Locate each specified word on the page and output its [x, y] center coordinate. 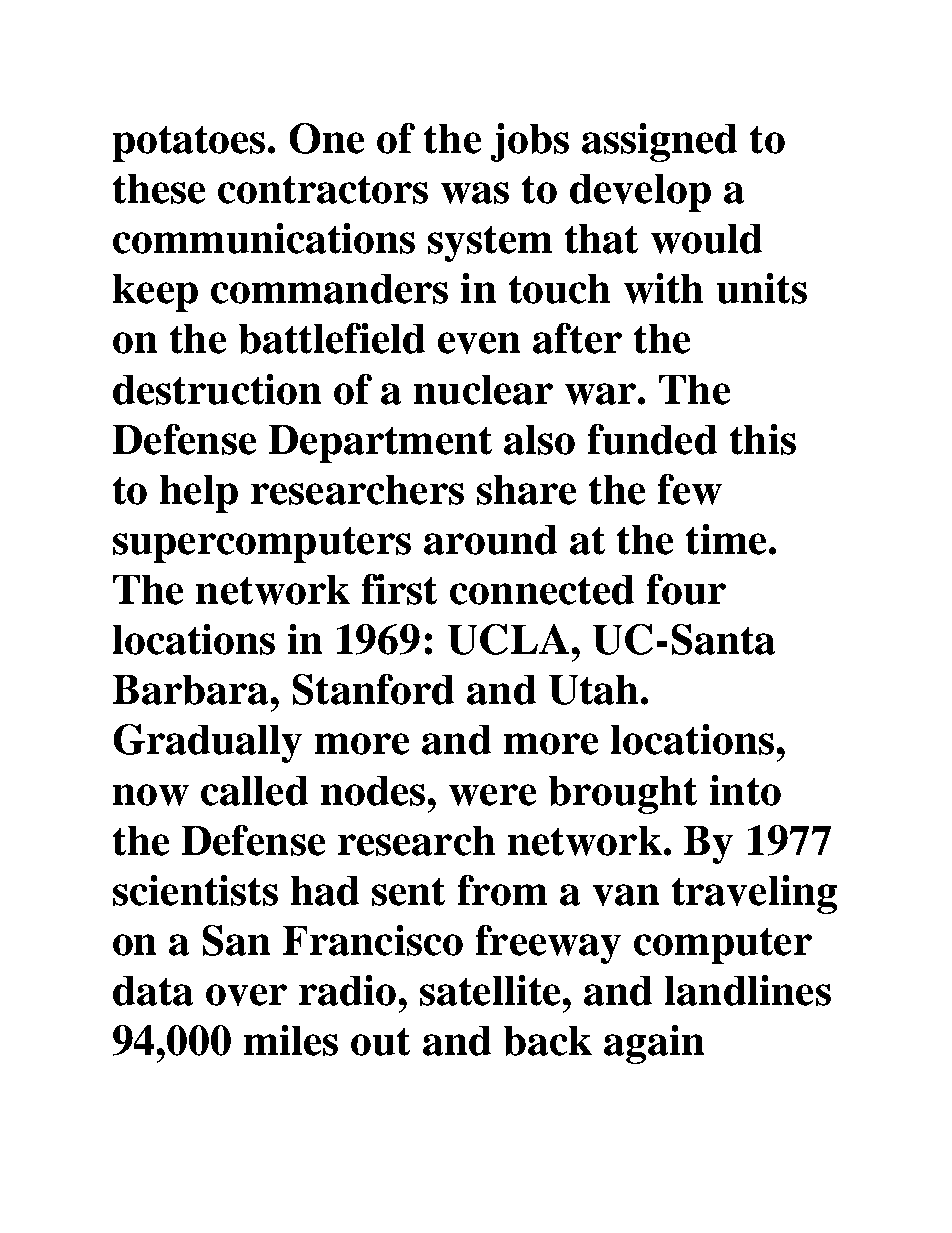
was [475, 193]
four [686, 589]
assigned [659, 142]
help [199, 494]
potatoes [189, 144]
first [399, 589]
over [246, 995]
